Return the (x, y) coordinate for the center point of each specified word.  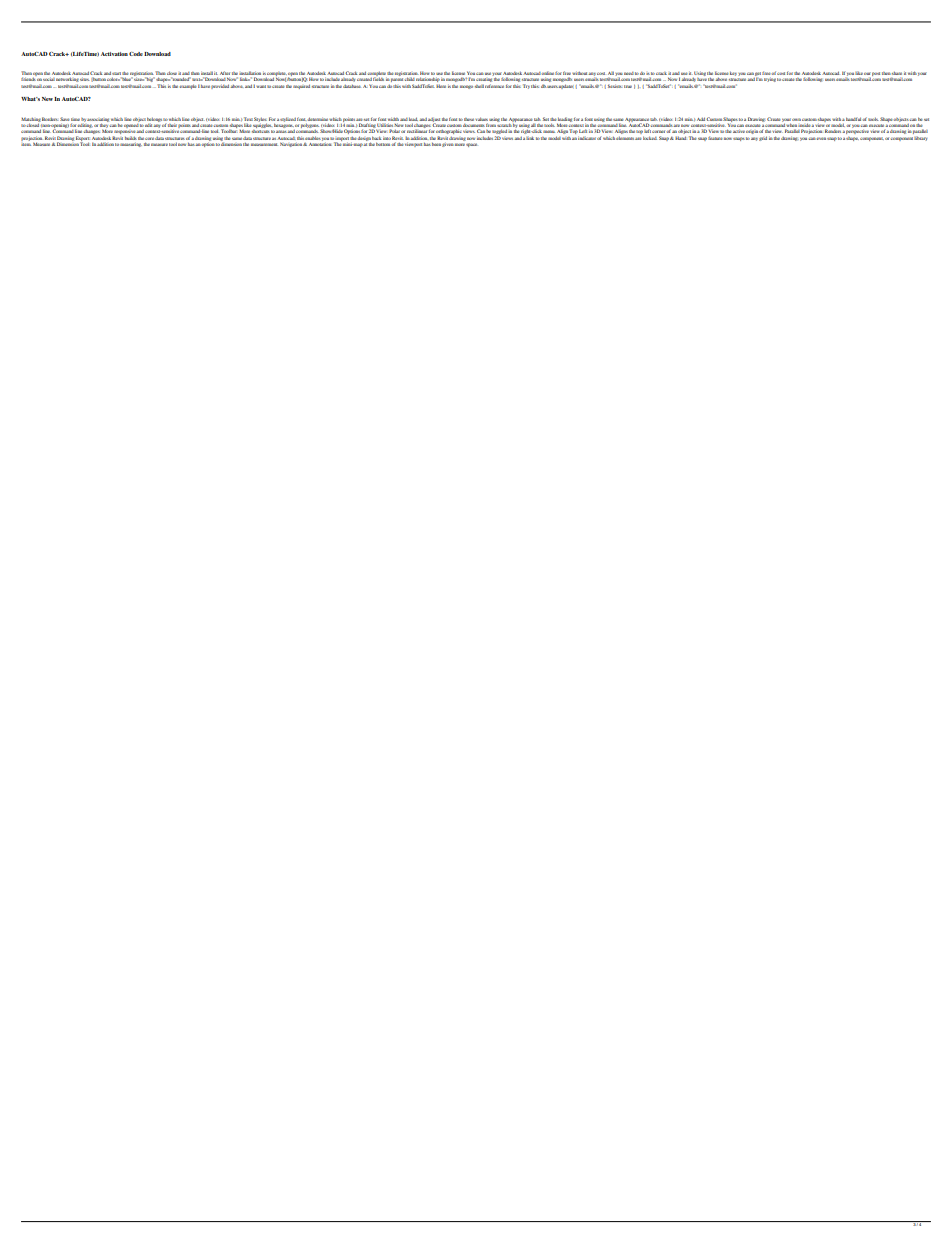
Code (136, 54)
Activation (114, 54)
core (149, 138)
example (188, 86)
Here (441, 86)
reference (494, 86)
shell (479, 86)
